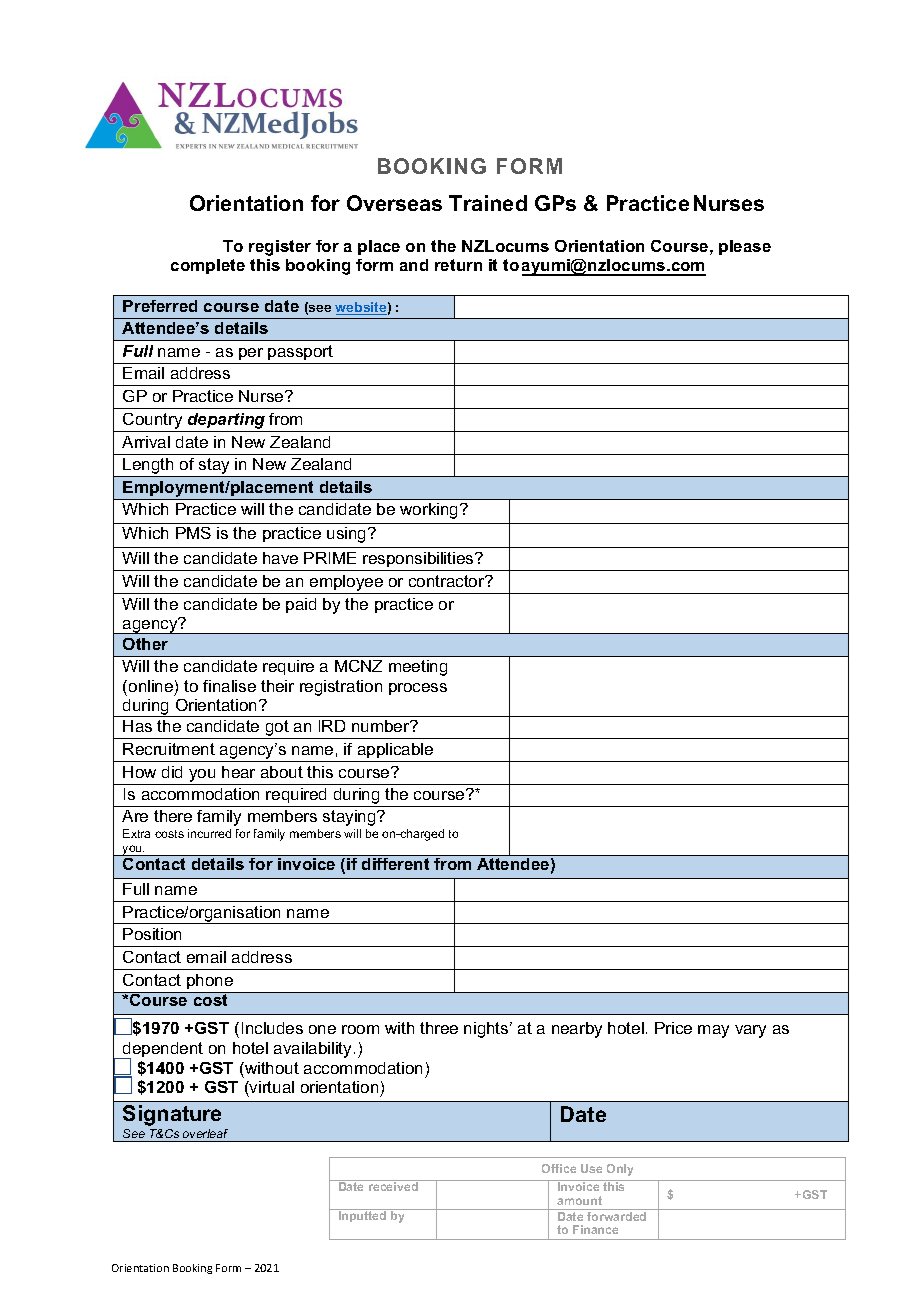 The image size is (924, 1307). I want to click on Length, so click(149, 467).
